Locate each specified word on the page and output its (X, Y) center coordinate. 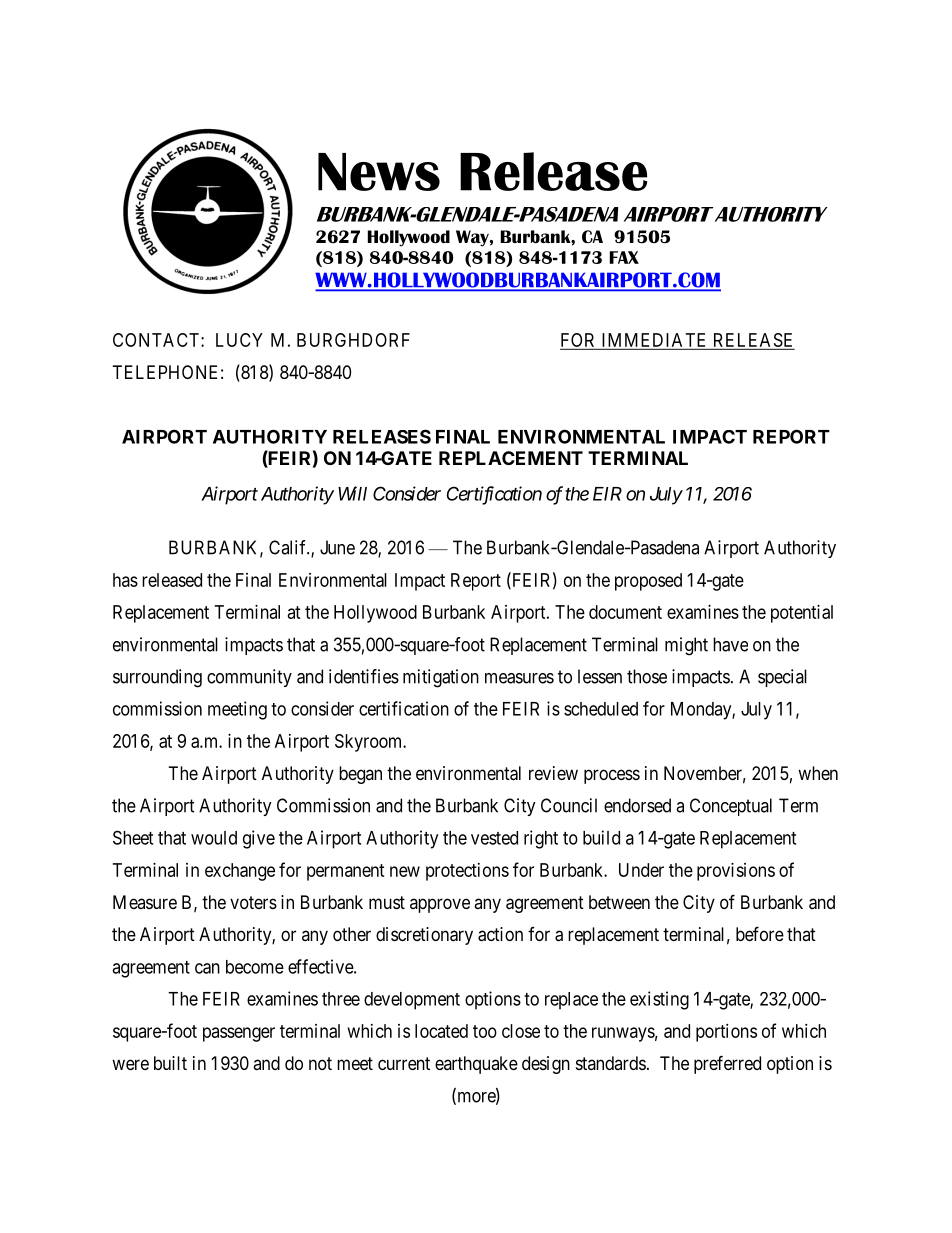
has (125, 580)
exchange (240, 872)
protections (467, 872)
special (782, 678)
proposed (648, 582)
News (379, 172)
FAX (624, 257)
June (337, 547)
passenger (239, 1034)
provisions (736, 872)
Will (352, 493)
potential (802, 614)
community (249, 678)
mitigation (441, 678)
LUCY (239, 340)
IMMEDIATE (653, 340)
